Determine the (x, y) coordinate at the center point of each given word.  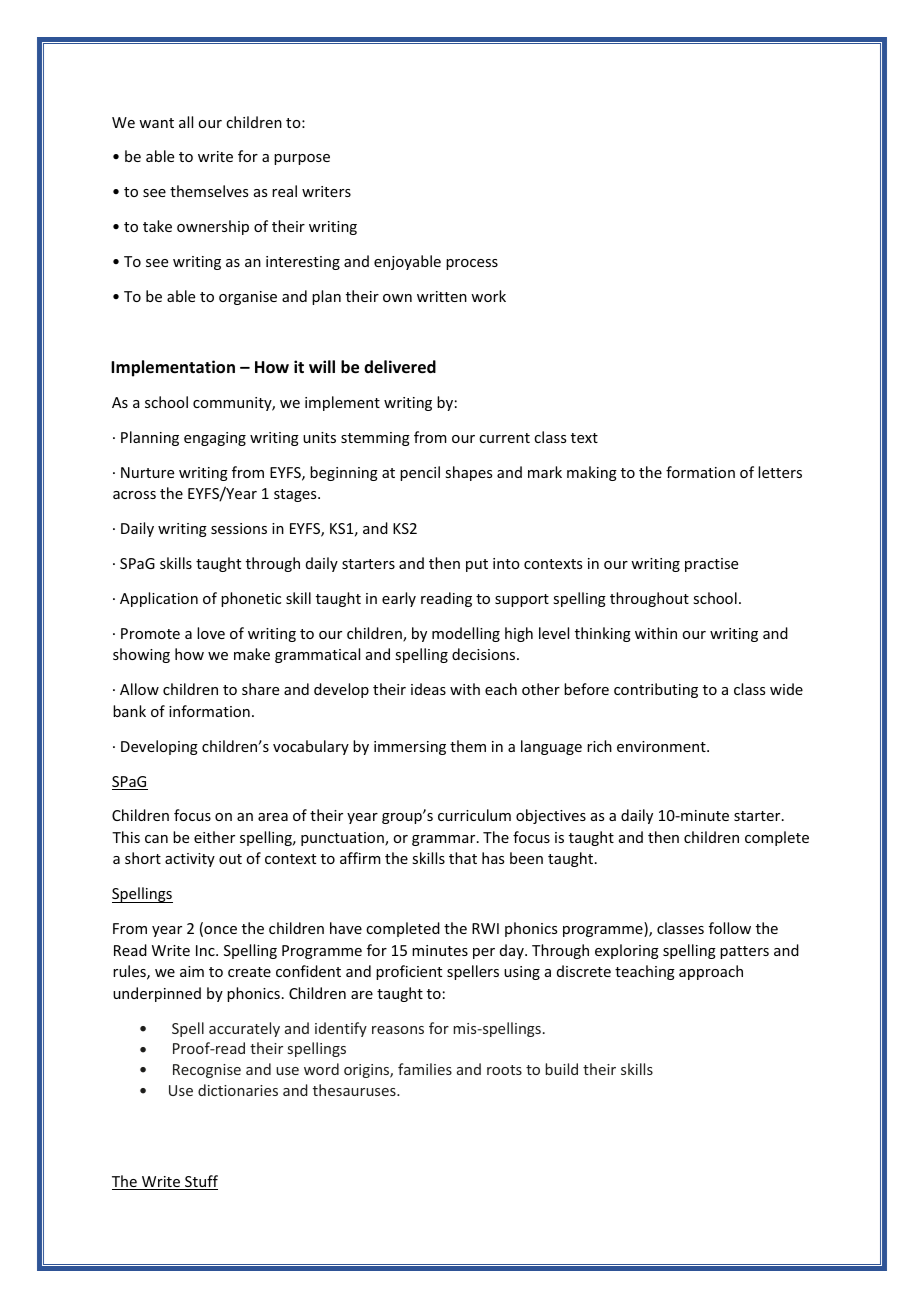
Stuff (200, 1182)
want (156, 123)
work (488, 296)
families (425, 1069)
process (472, 264)
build (561, 1069)
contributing (656, 690)
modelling (466, 634)
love (211, 633)
